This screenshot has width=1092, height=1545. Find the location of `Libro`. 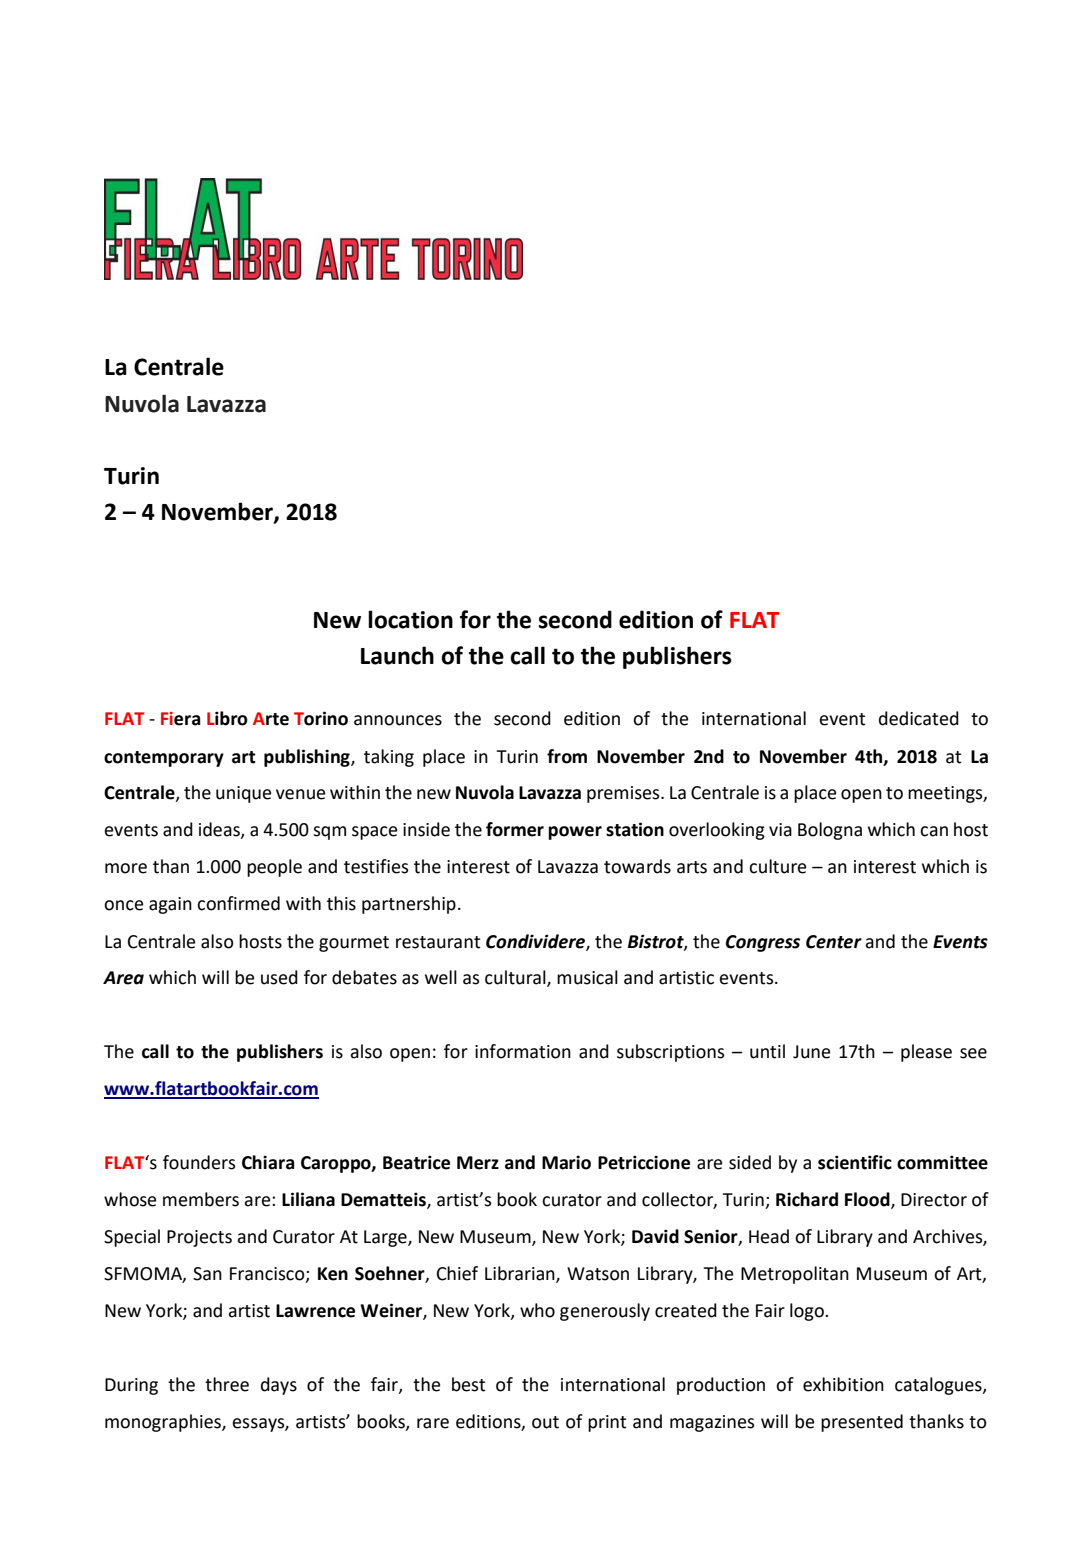

Libro is located at coordinates (227, 718).
